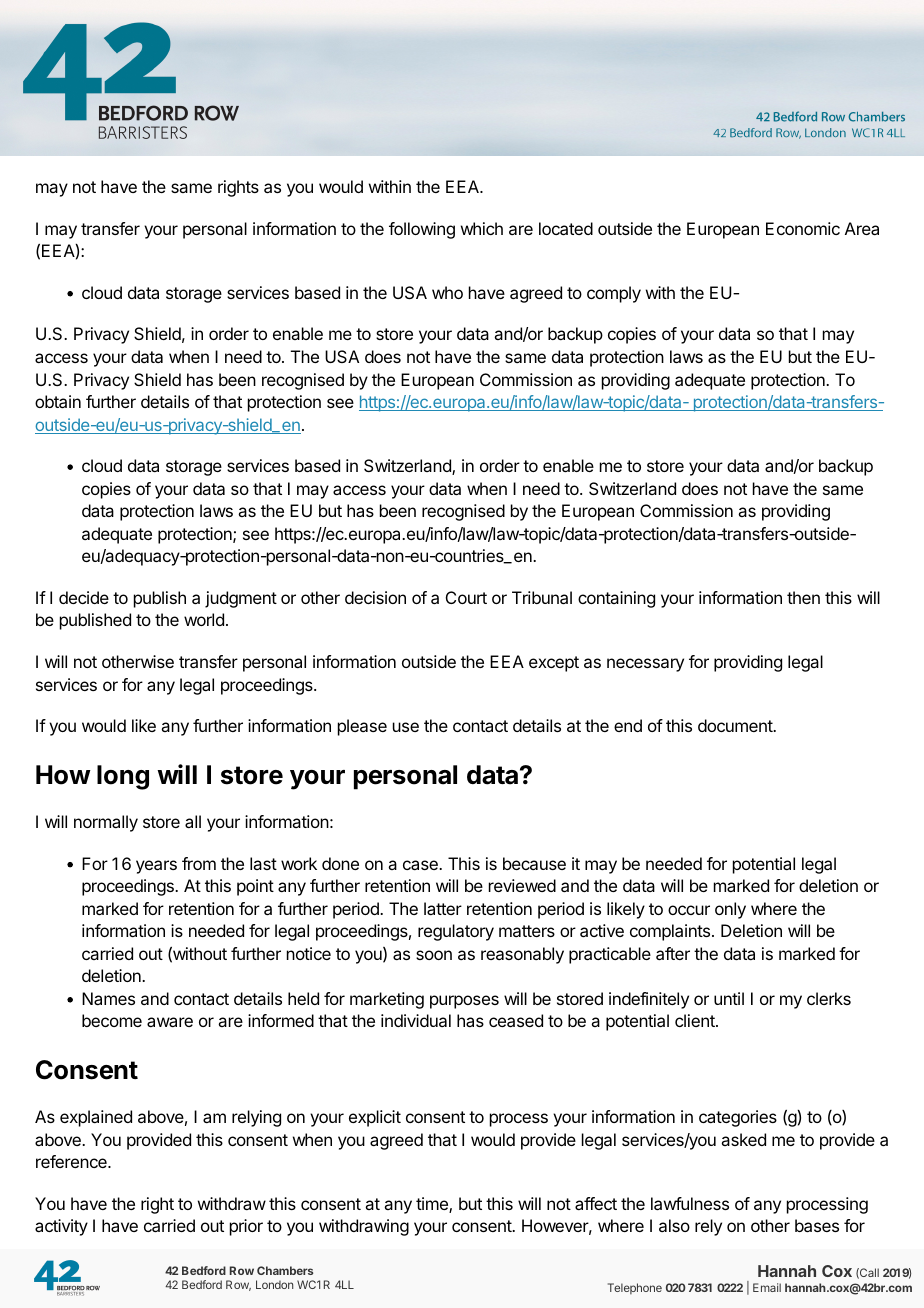 The width and height of the screenshot is (924, 1308). I want to click on obtain, so click(58, 401).
